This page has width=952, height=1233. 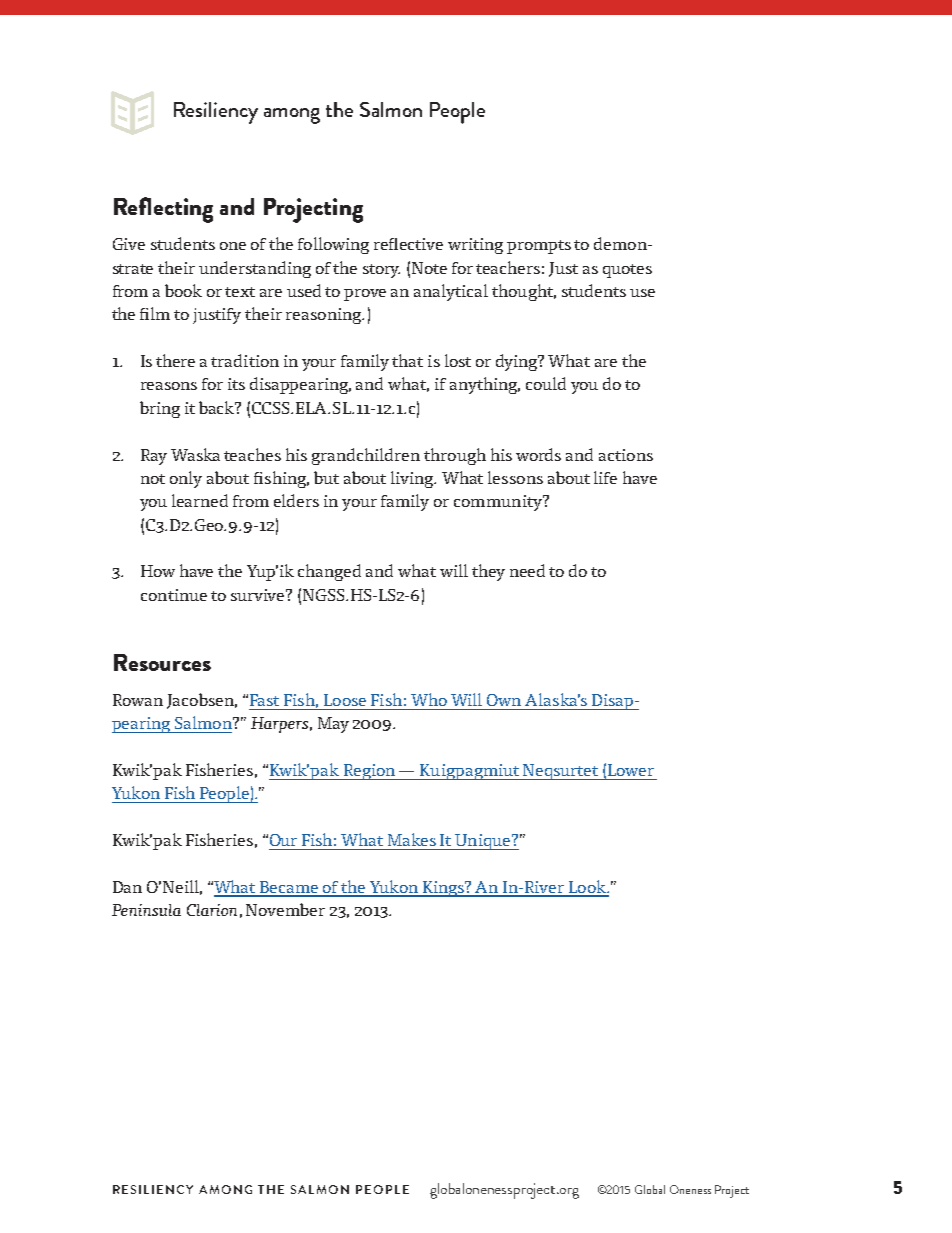 What do you see at coordinates (212, 910) in the page?
I see `Clarion` at bounding box center [212, 910].
